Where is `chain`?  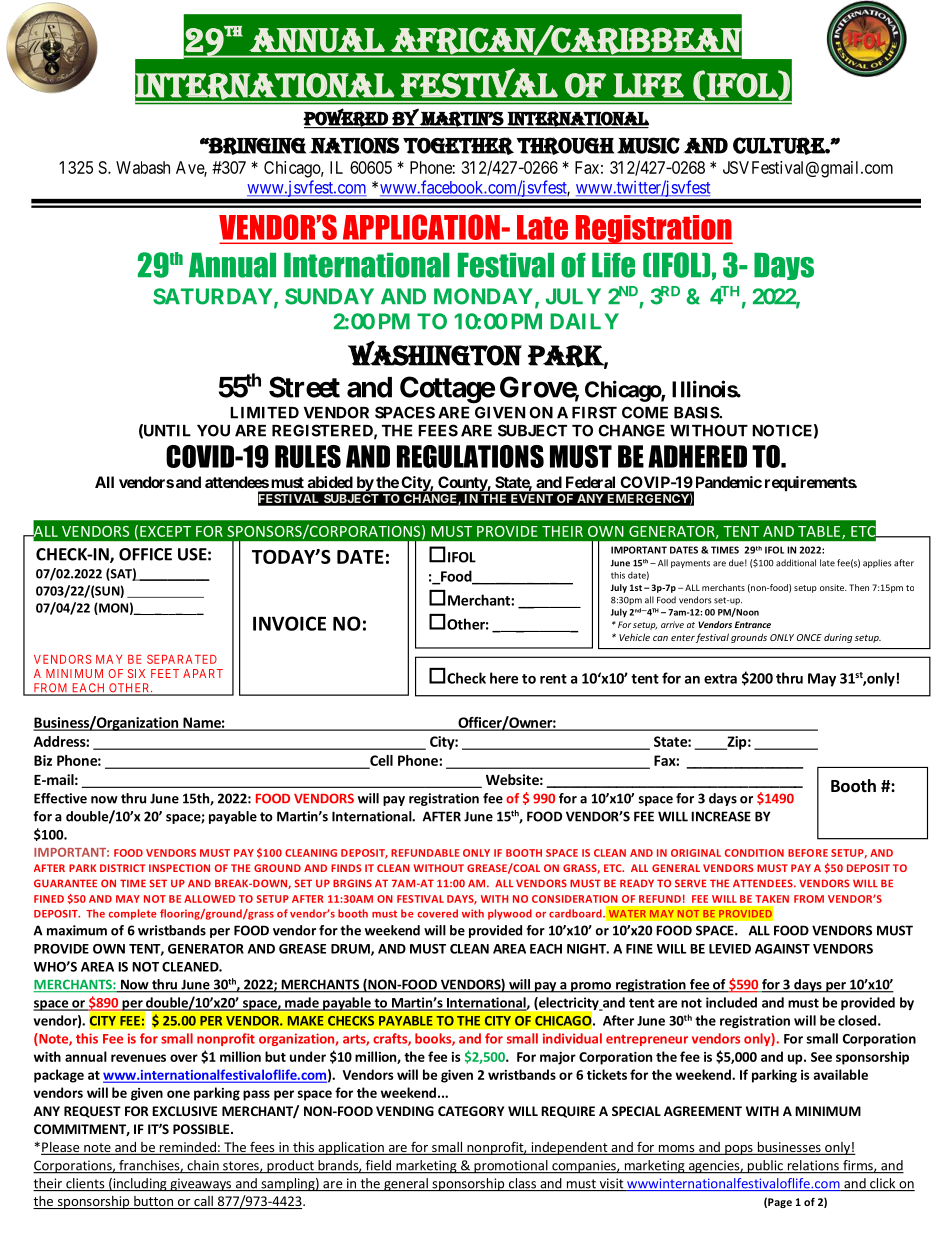 chain is located at coordinates (203, 1166).
